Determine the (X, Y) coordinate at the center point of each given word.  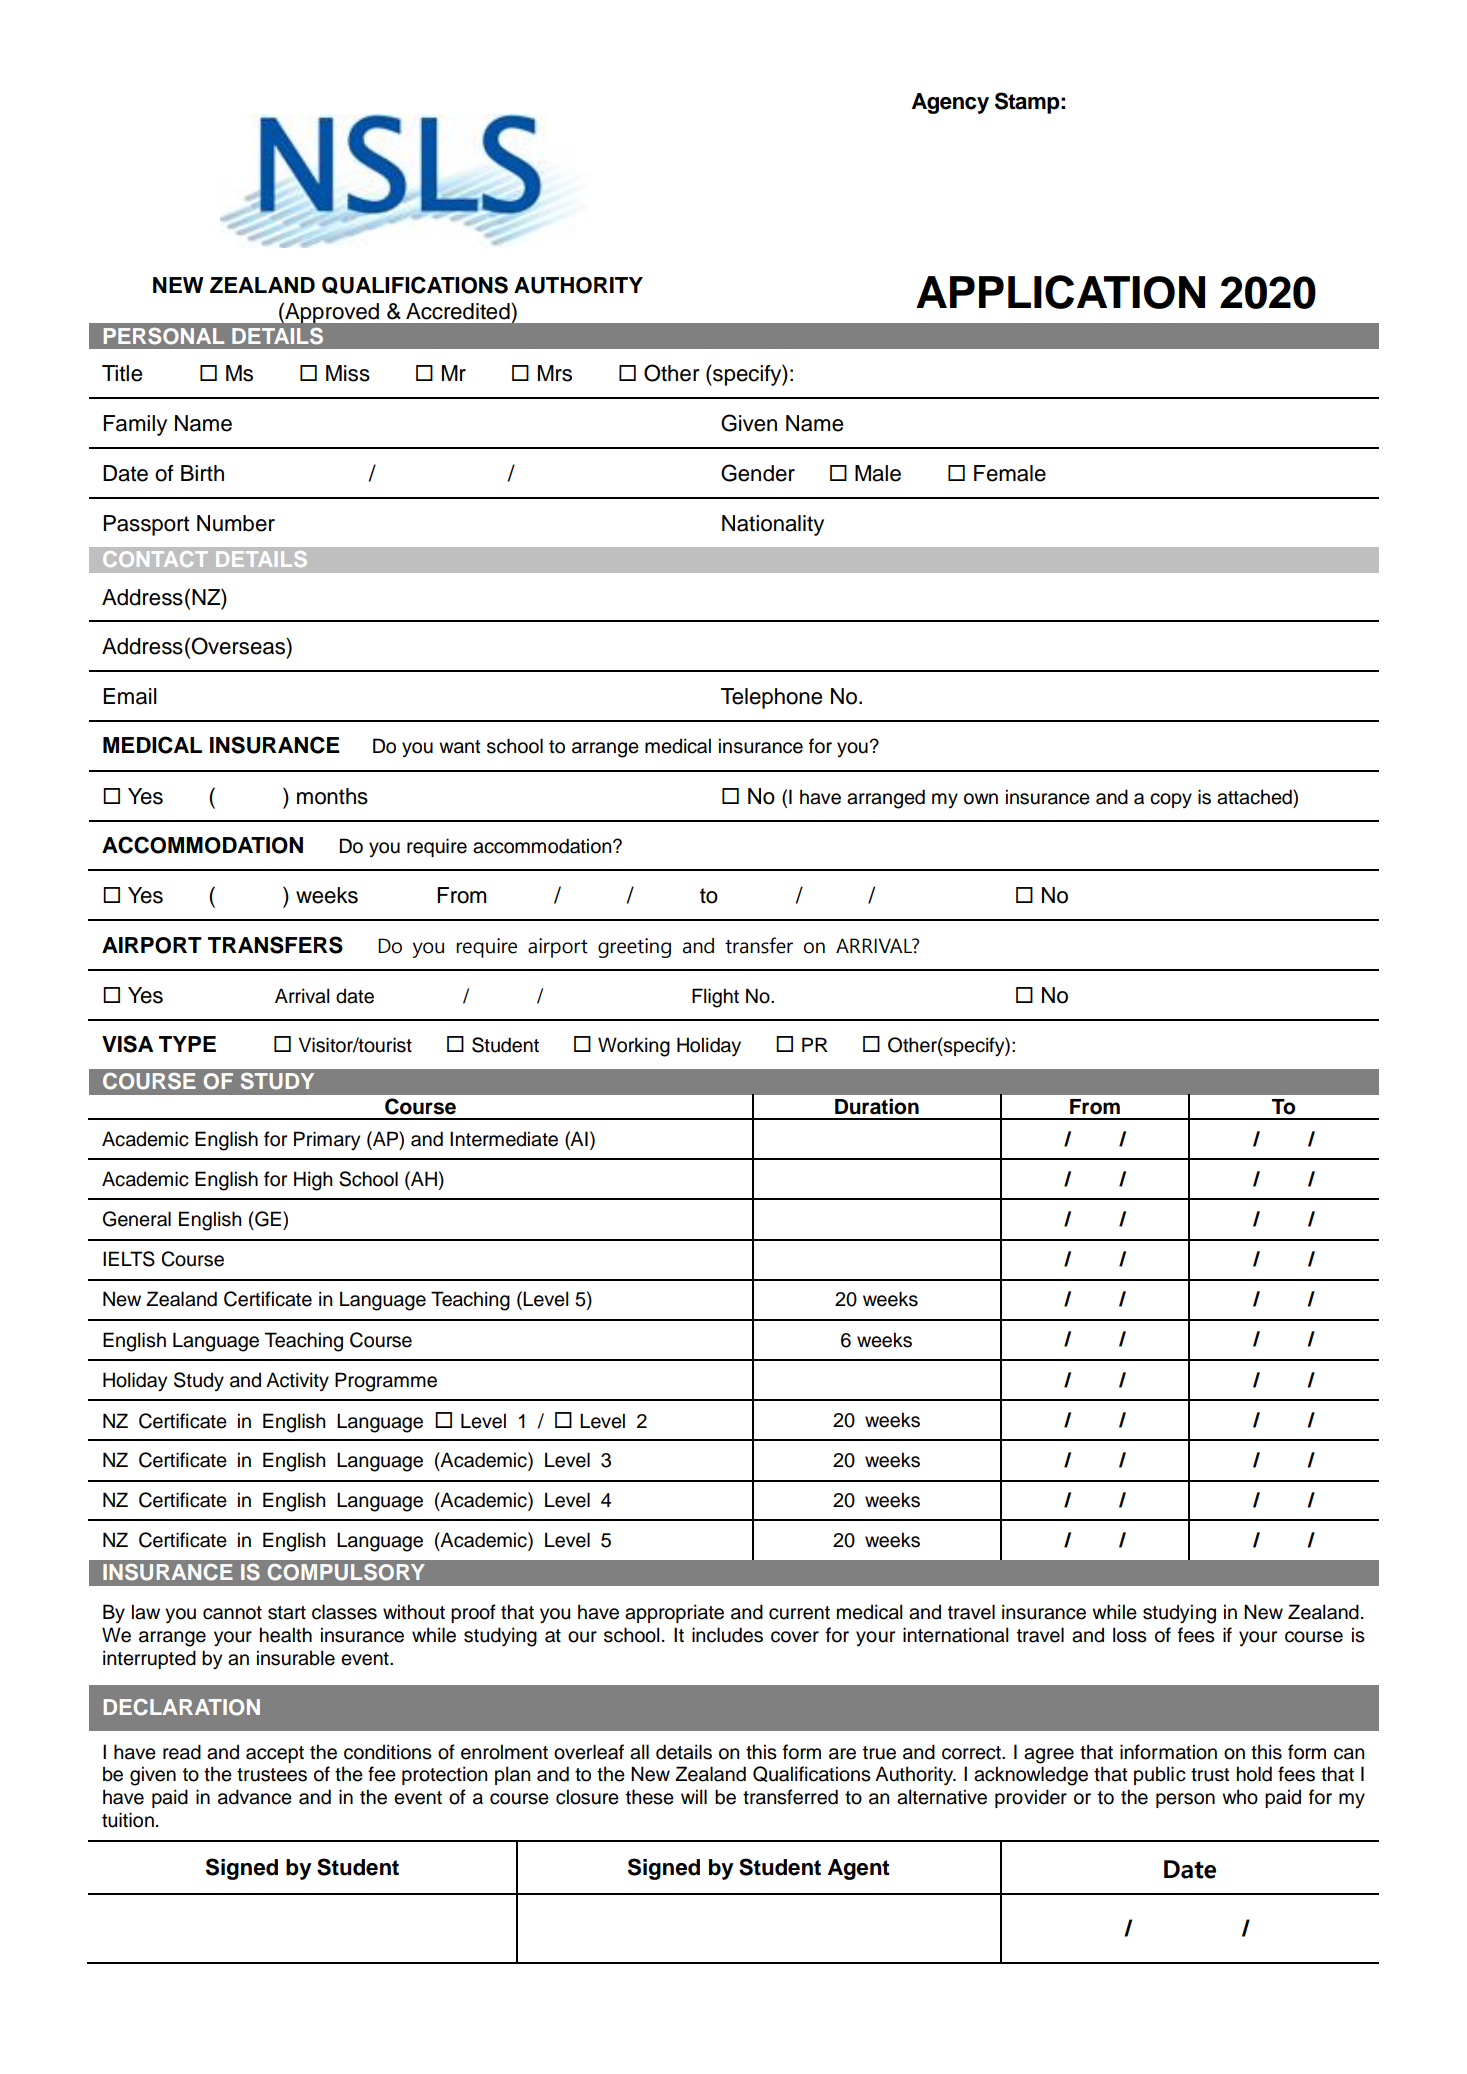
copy (1171, 800)
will (694, 1796)
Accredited (459, 311)
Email (130, 696)
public (1160, 1775)
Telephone (771, 698)
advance (255, 1797)
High (313, 1181)
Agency (950, 103)
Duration (877, 1106)
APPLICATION (1060, 292)
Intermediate (504, 1139)
